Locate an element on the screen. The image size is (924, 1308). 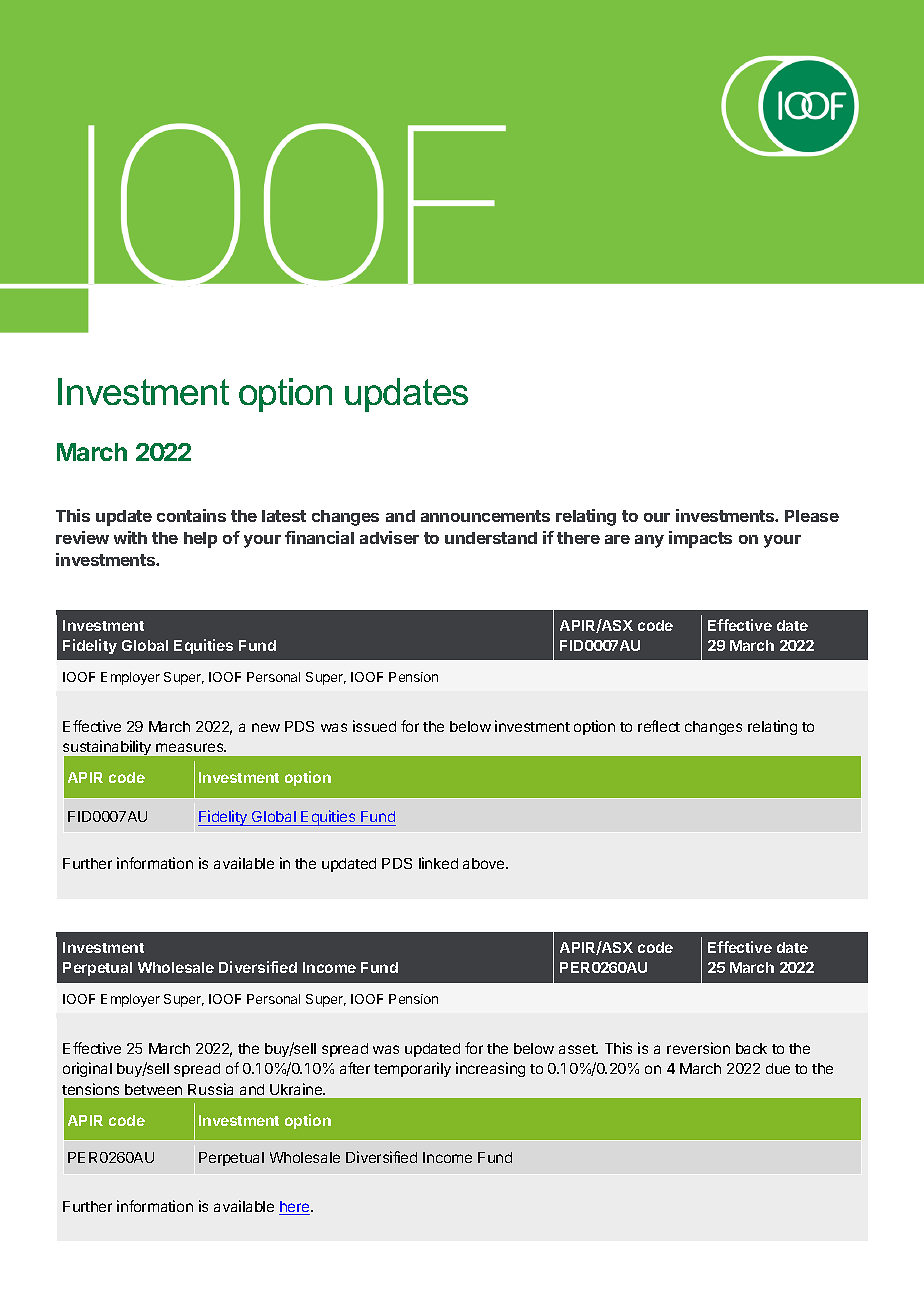
linked is located at coordinates (438, 863).
